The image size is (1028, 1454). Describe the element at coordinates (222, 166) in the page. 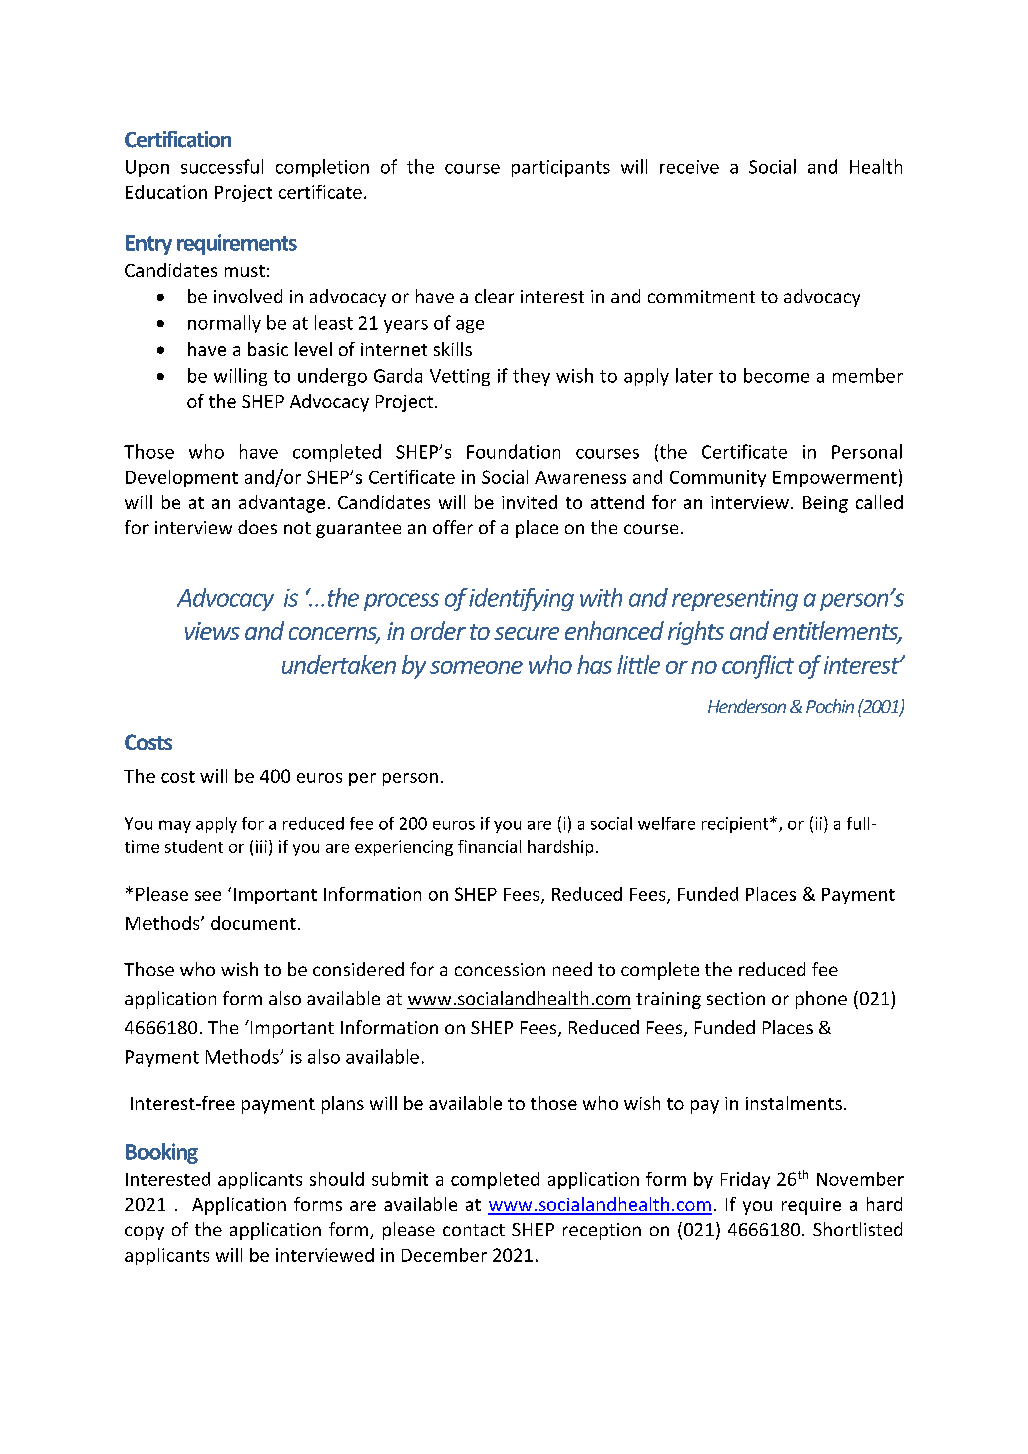

I see `successful` at that location.
